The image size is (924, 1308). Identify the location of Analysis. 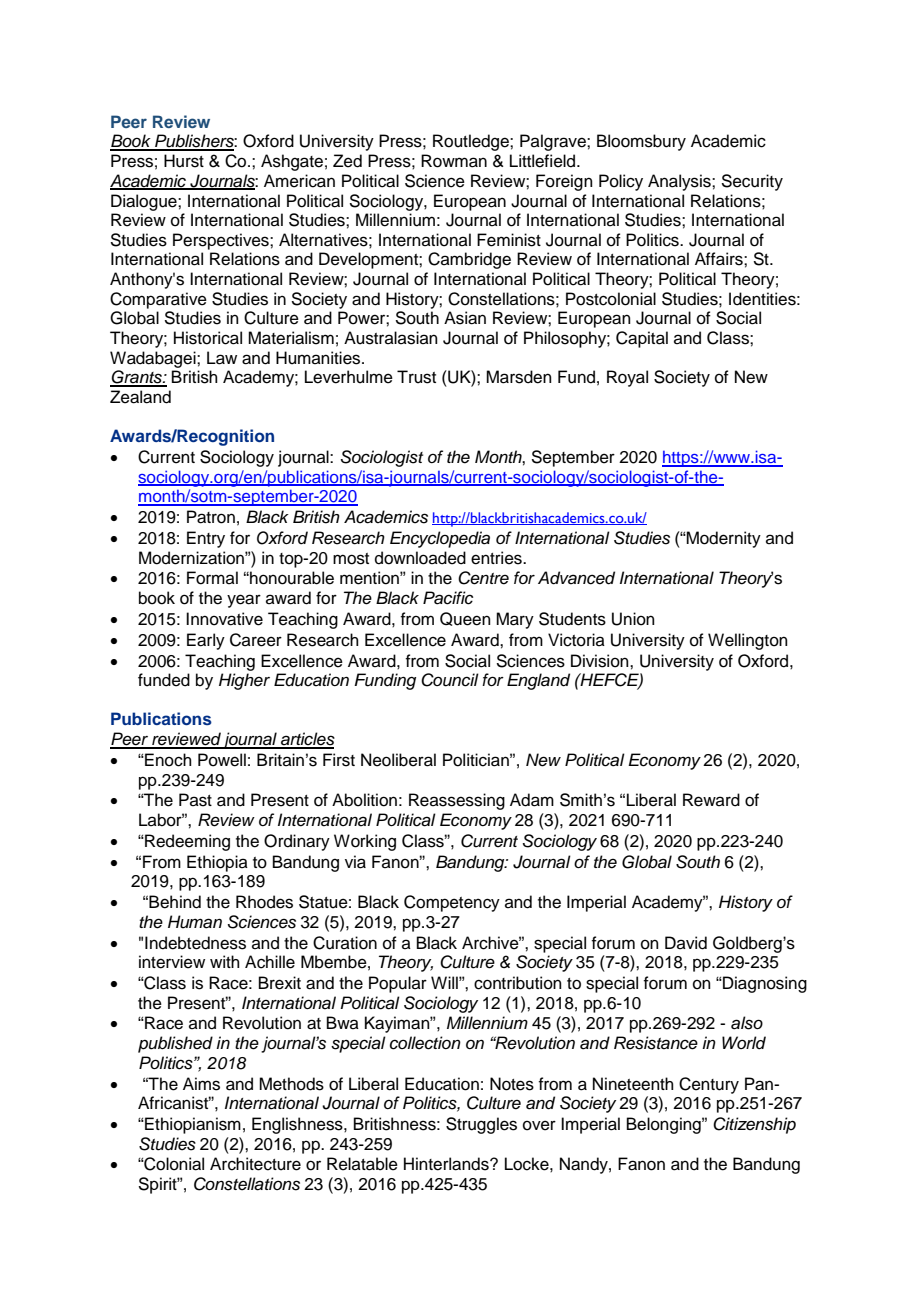
(680, 182).
